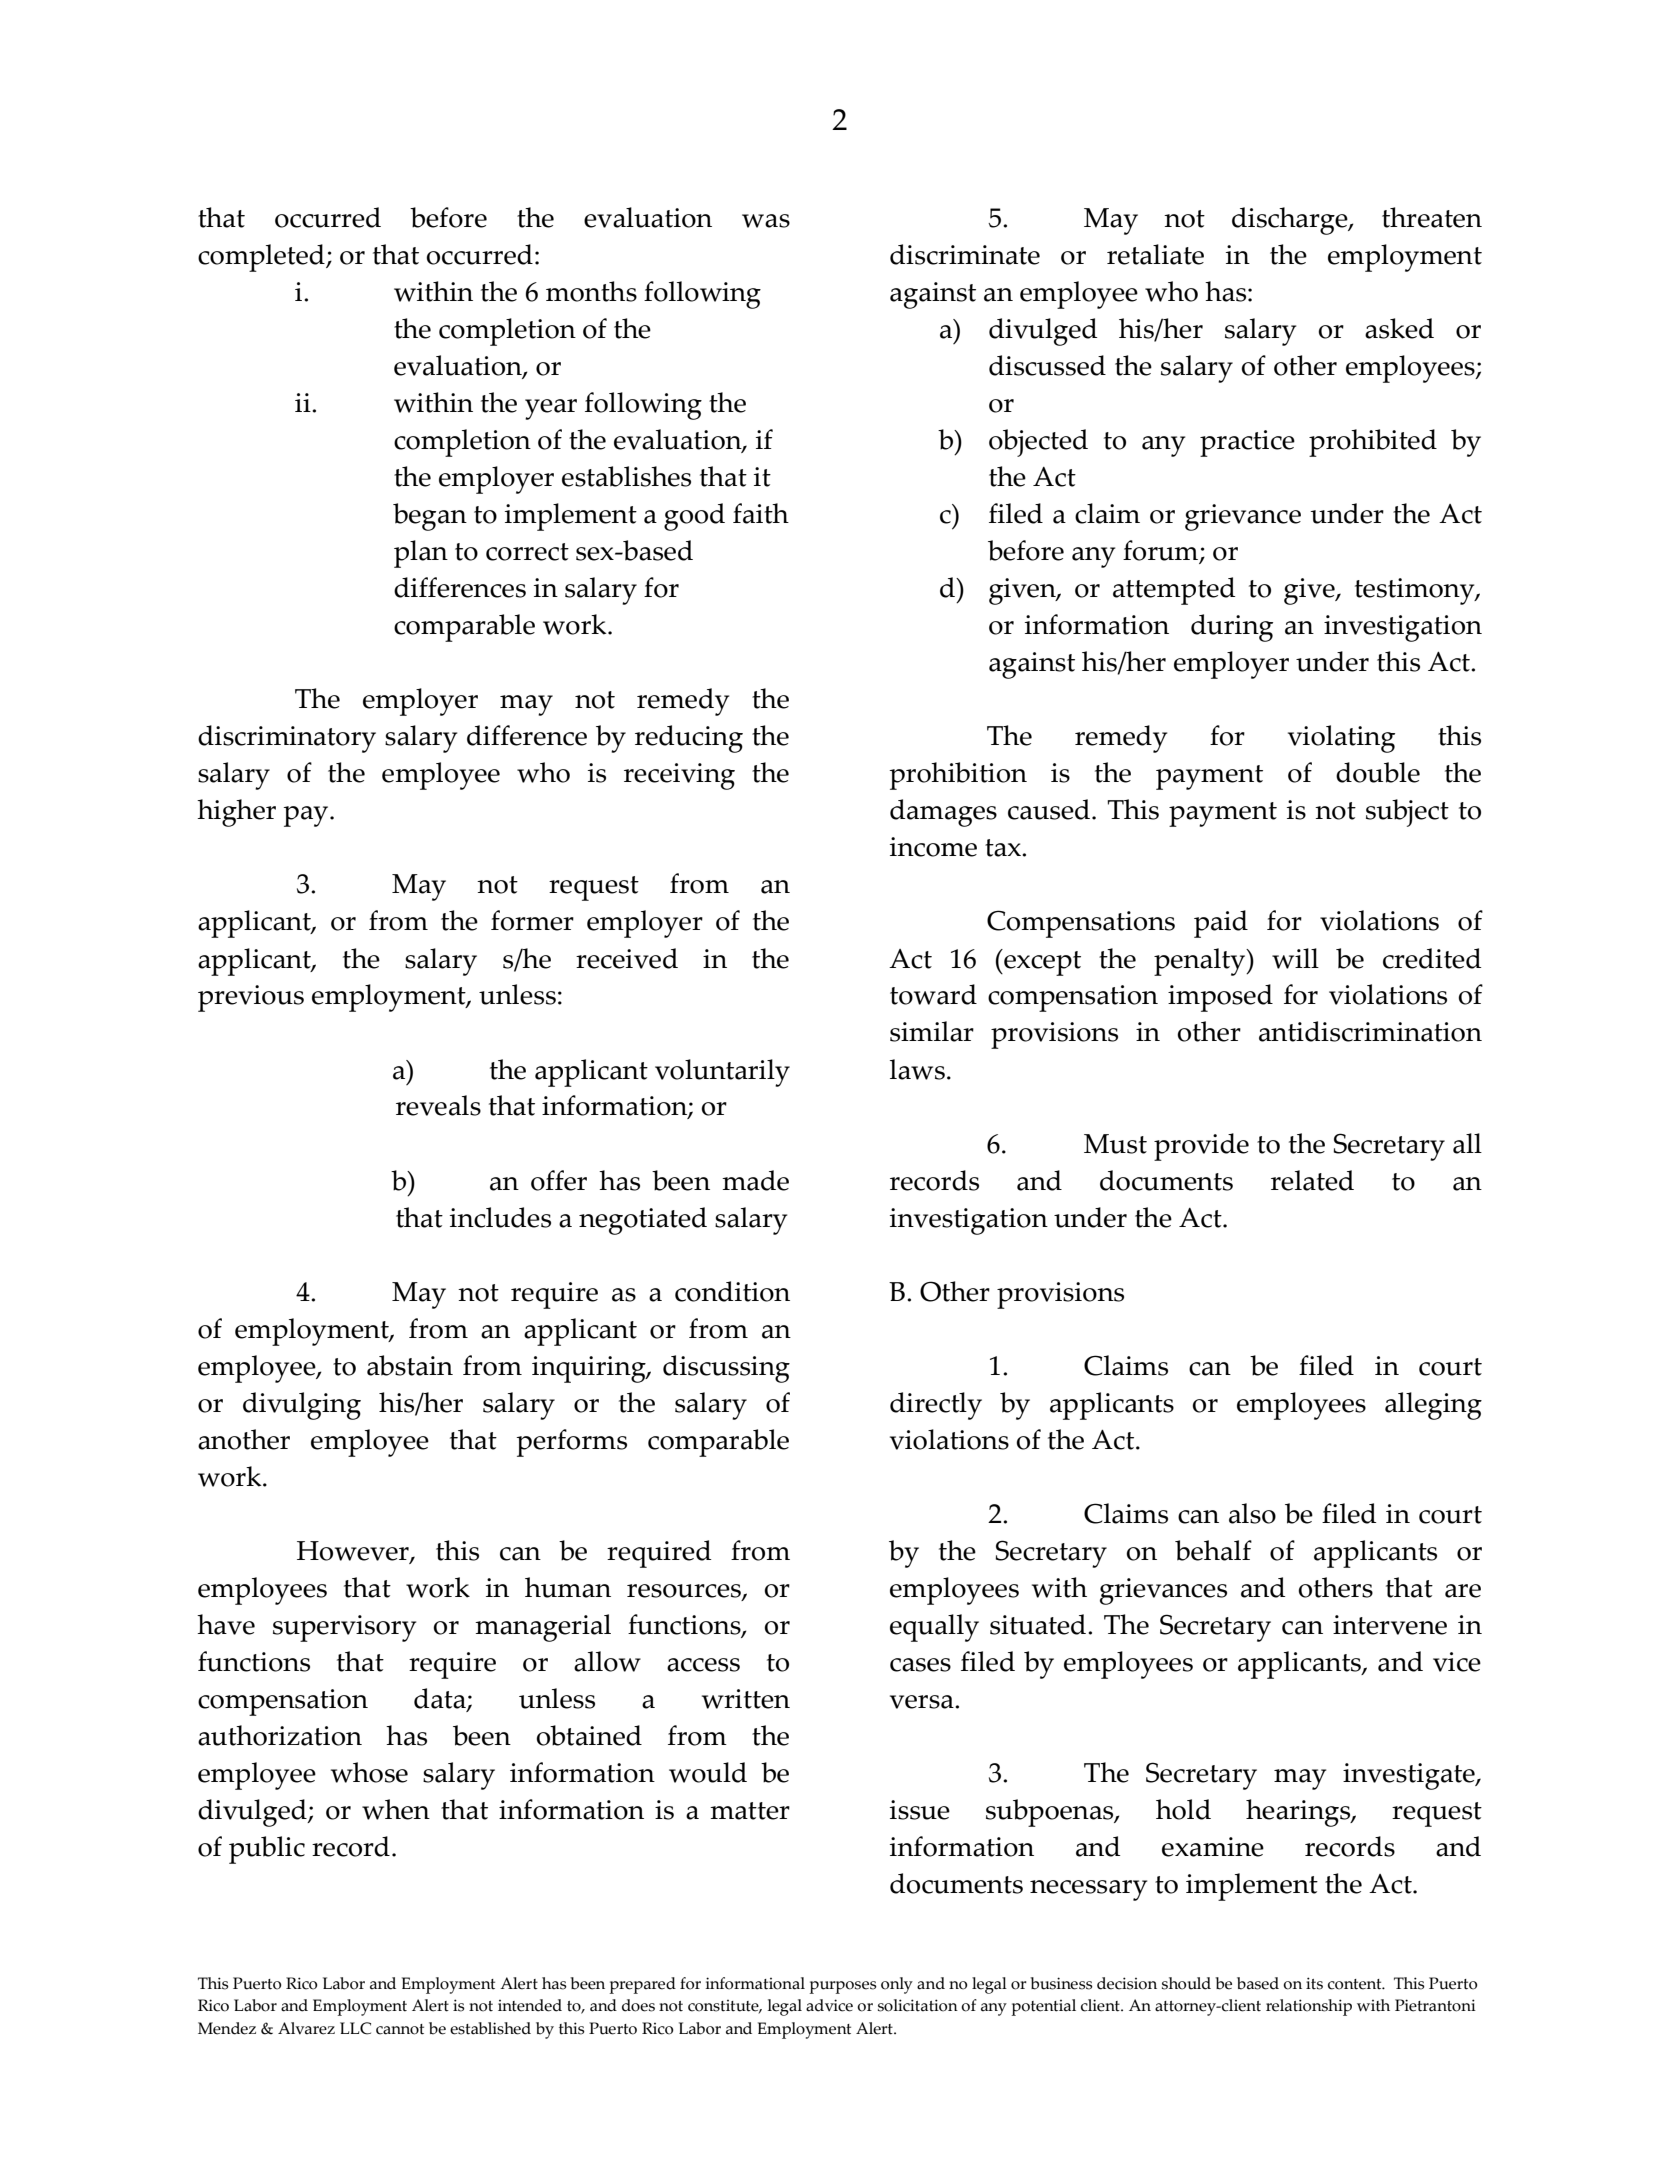 The height and width of the page is (2174, 1680). What do you see at coordinates (438, 1105) in the page?
I see `reveals` at bounding box center [438, 1105].
